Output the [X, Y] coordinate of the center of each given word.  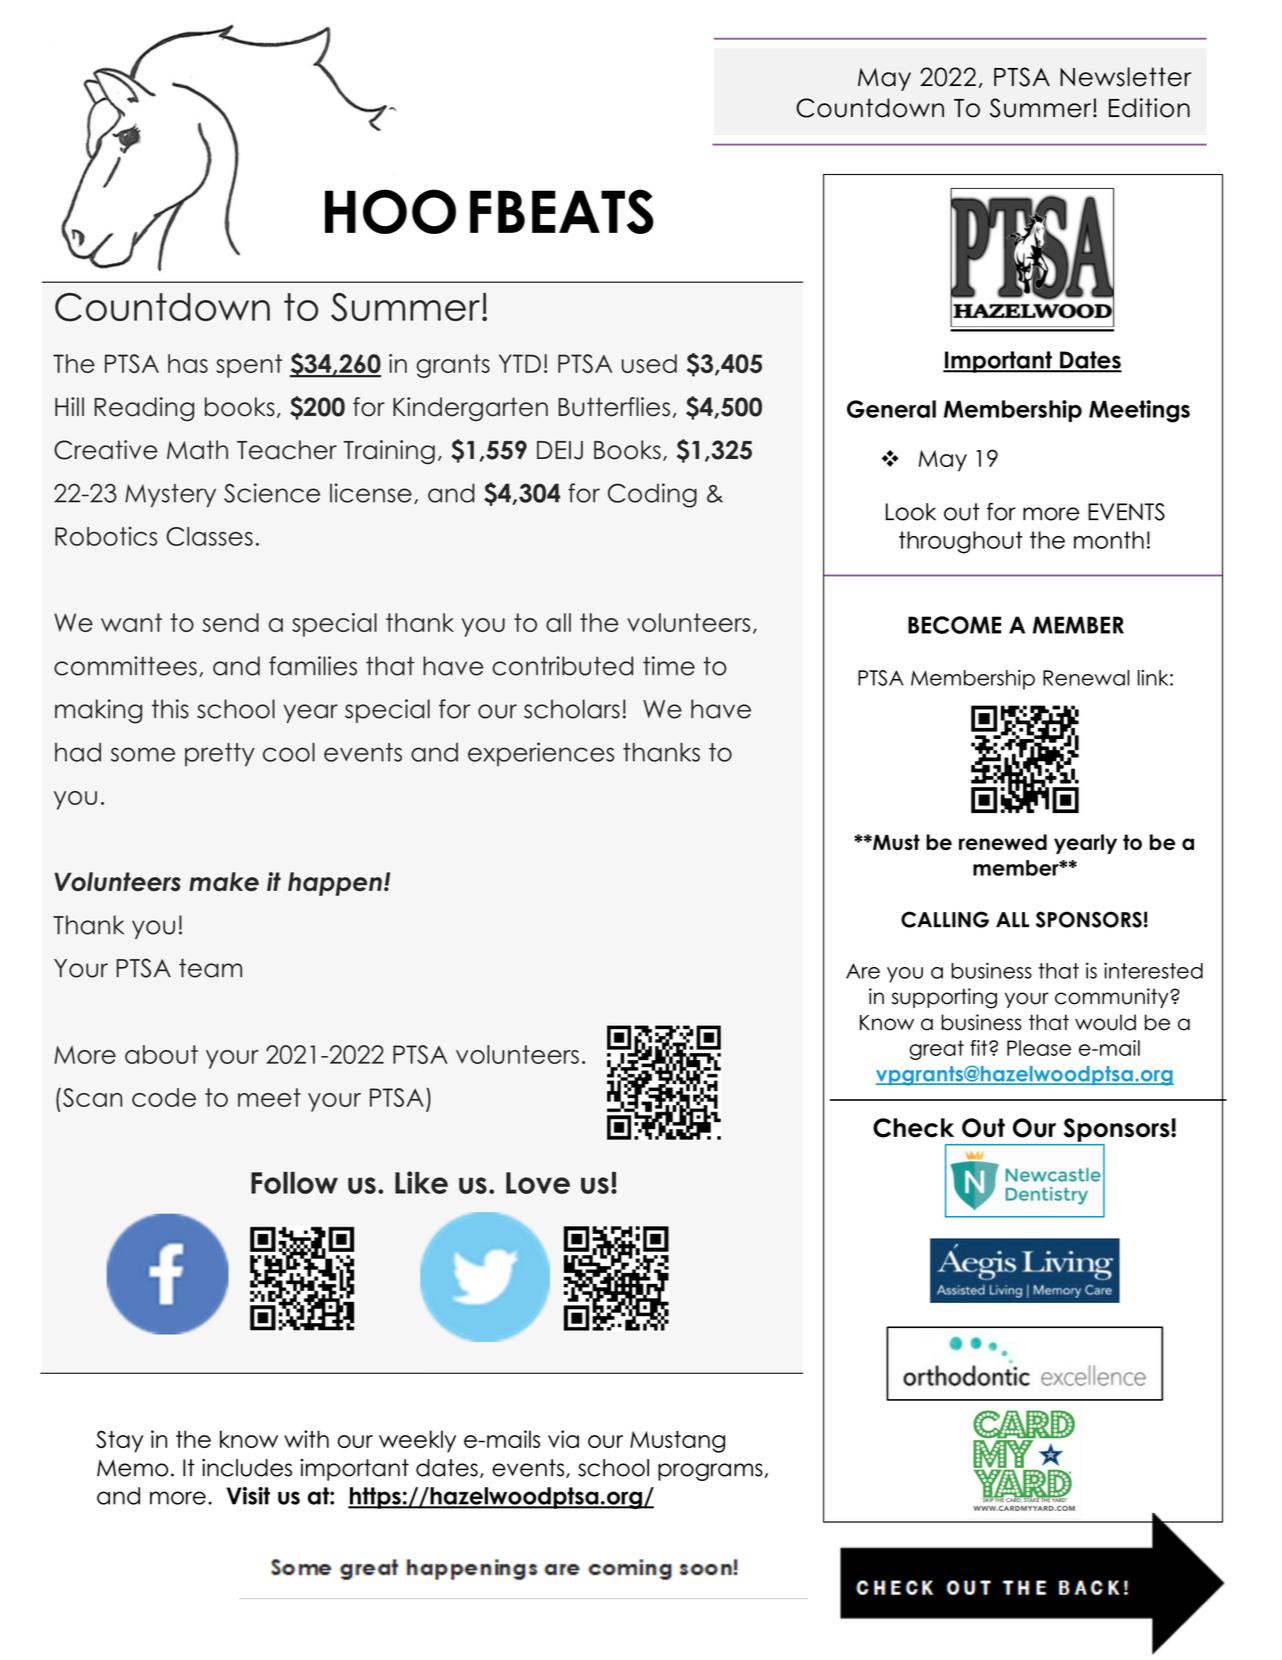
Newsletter [1125, 77]
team [210, 968]
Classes [209, 536]
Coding [652, 495]
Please [1039, 1048]
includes [247, 1467]
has [188, 363]
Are [863, 971]
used [649, 363]
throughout [961, 542]
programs [710, 1472]
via [563, 1439]
